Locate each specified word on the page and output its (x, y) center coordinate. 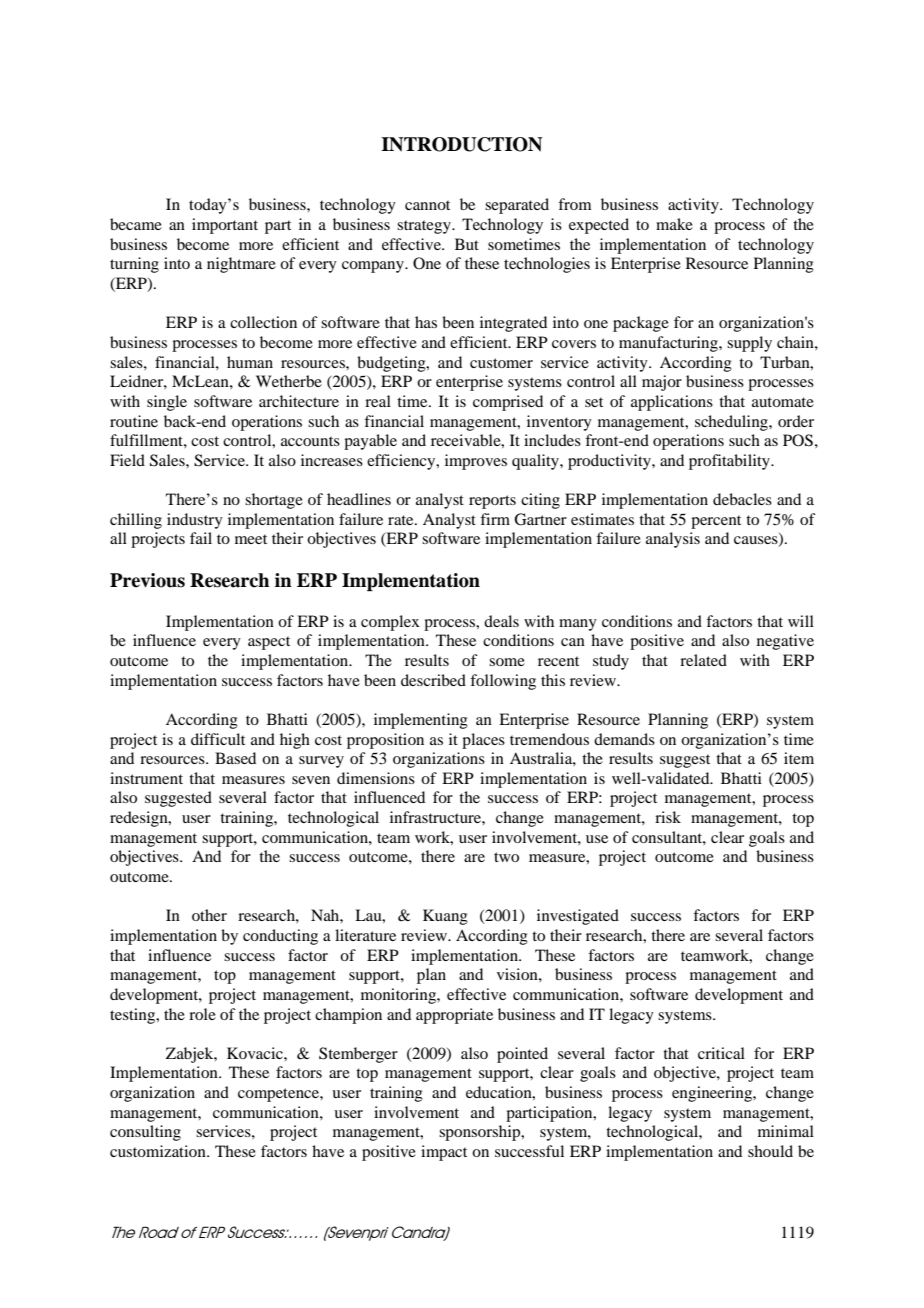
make (674, 224)
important (225, 226)
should (770, 1151)
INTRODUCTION (461, 144)
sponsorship (481, 1133)
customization (159, 1151)
